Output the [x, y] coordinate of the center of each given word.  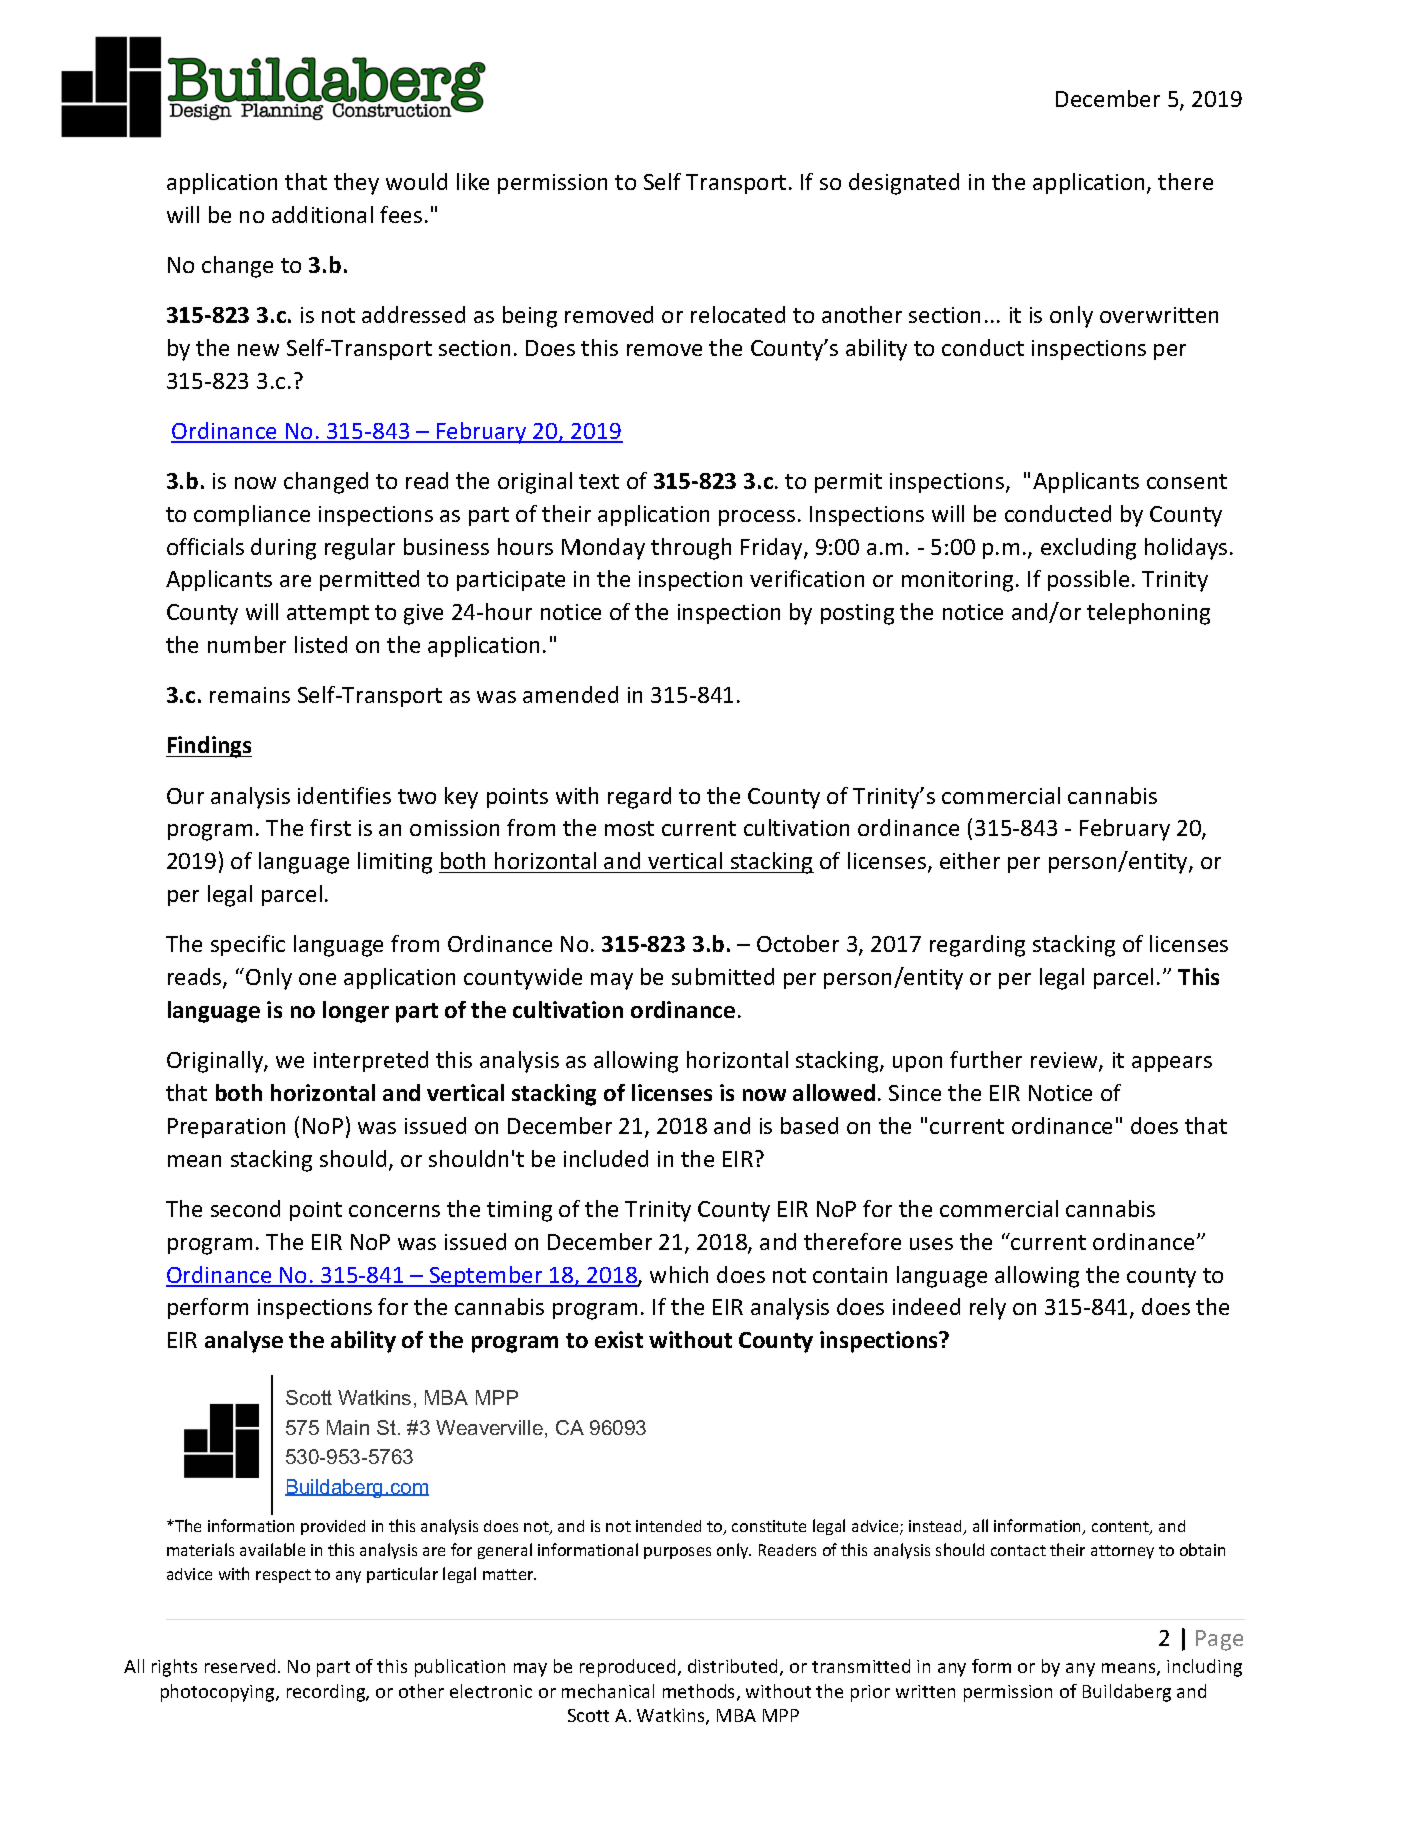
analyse [244, 1342]
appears [1172, 1064]
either [970, 860]
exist [619, 1339]
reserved [240, 1666]
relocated [738, 314]
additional [322, 214]
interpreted [371, 1061]
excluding [1088, 549]
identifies [344, 795]
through [691, 549]
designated [904, 184]
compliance [252, 515]
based [809, 1125]
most [629, 828]
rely [988, 1309]
